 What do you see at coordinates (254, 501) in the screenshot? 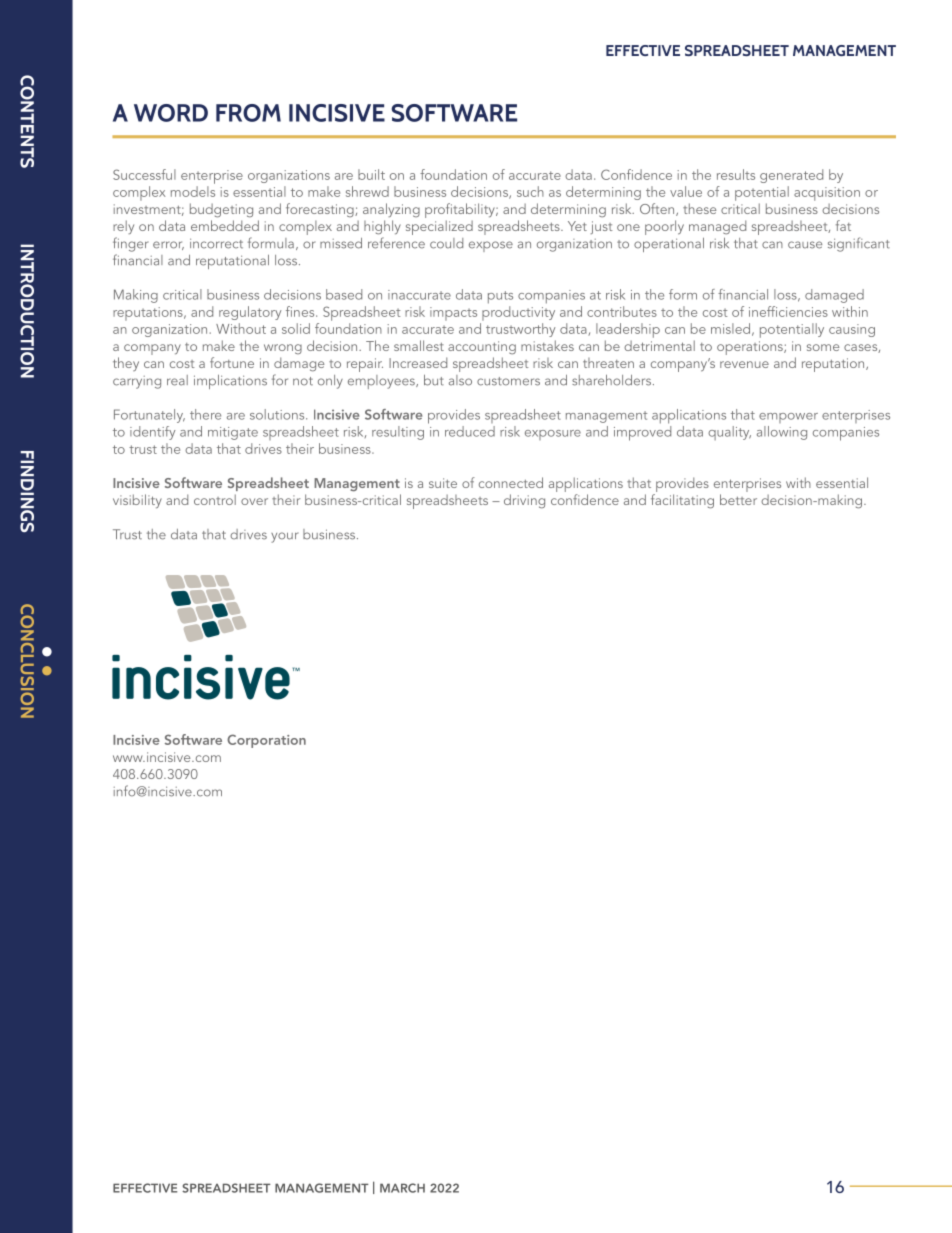
I see `over` at bounding box center [254, 501].
